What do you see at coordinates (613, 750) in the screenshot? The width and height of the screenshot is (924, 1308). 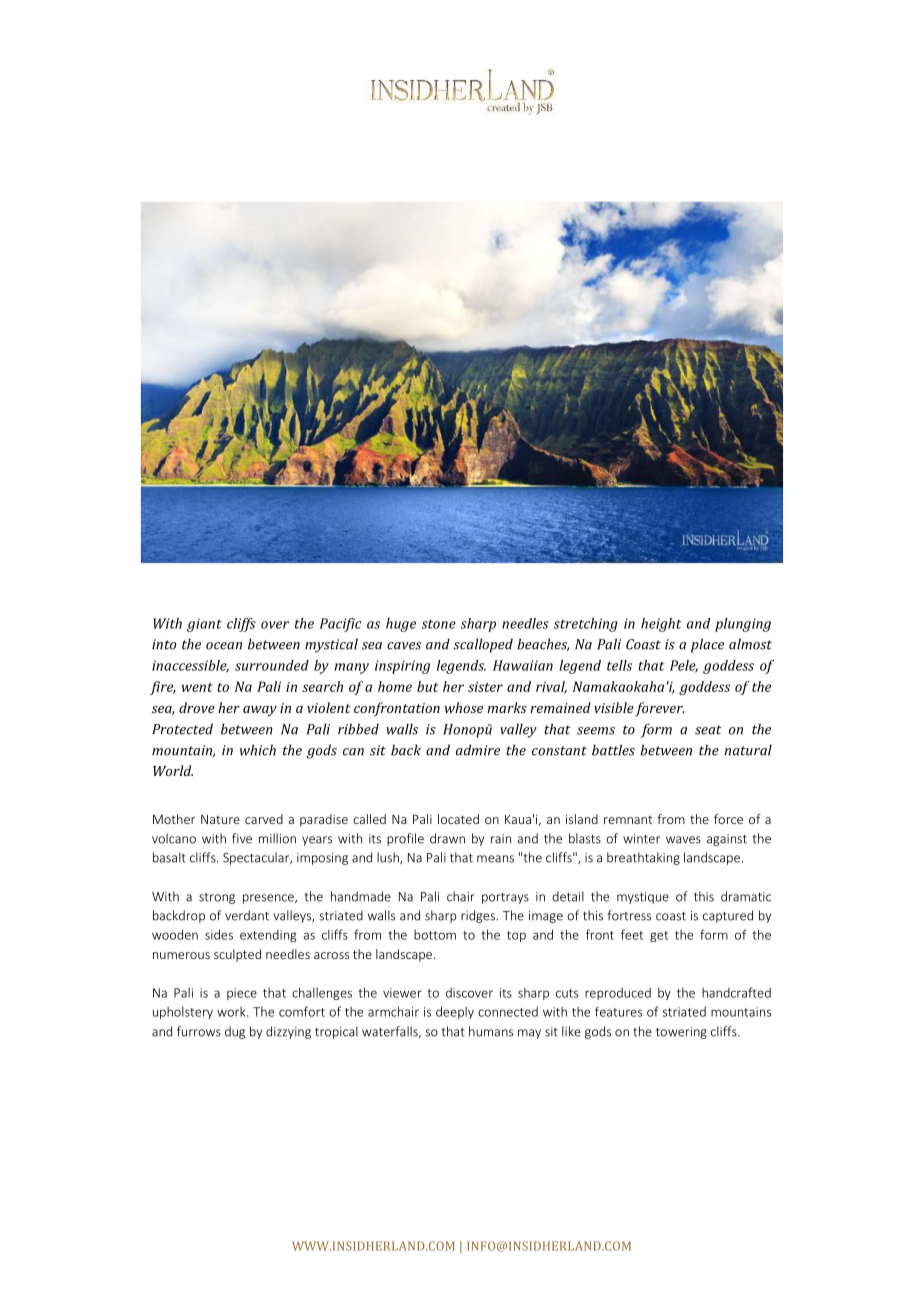 I see `battles` at bounding box center [613, 750].
